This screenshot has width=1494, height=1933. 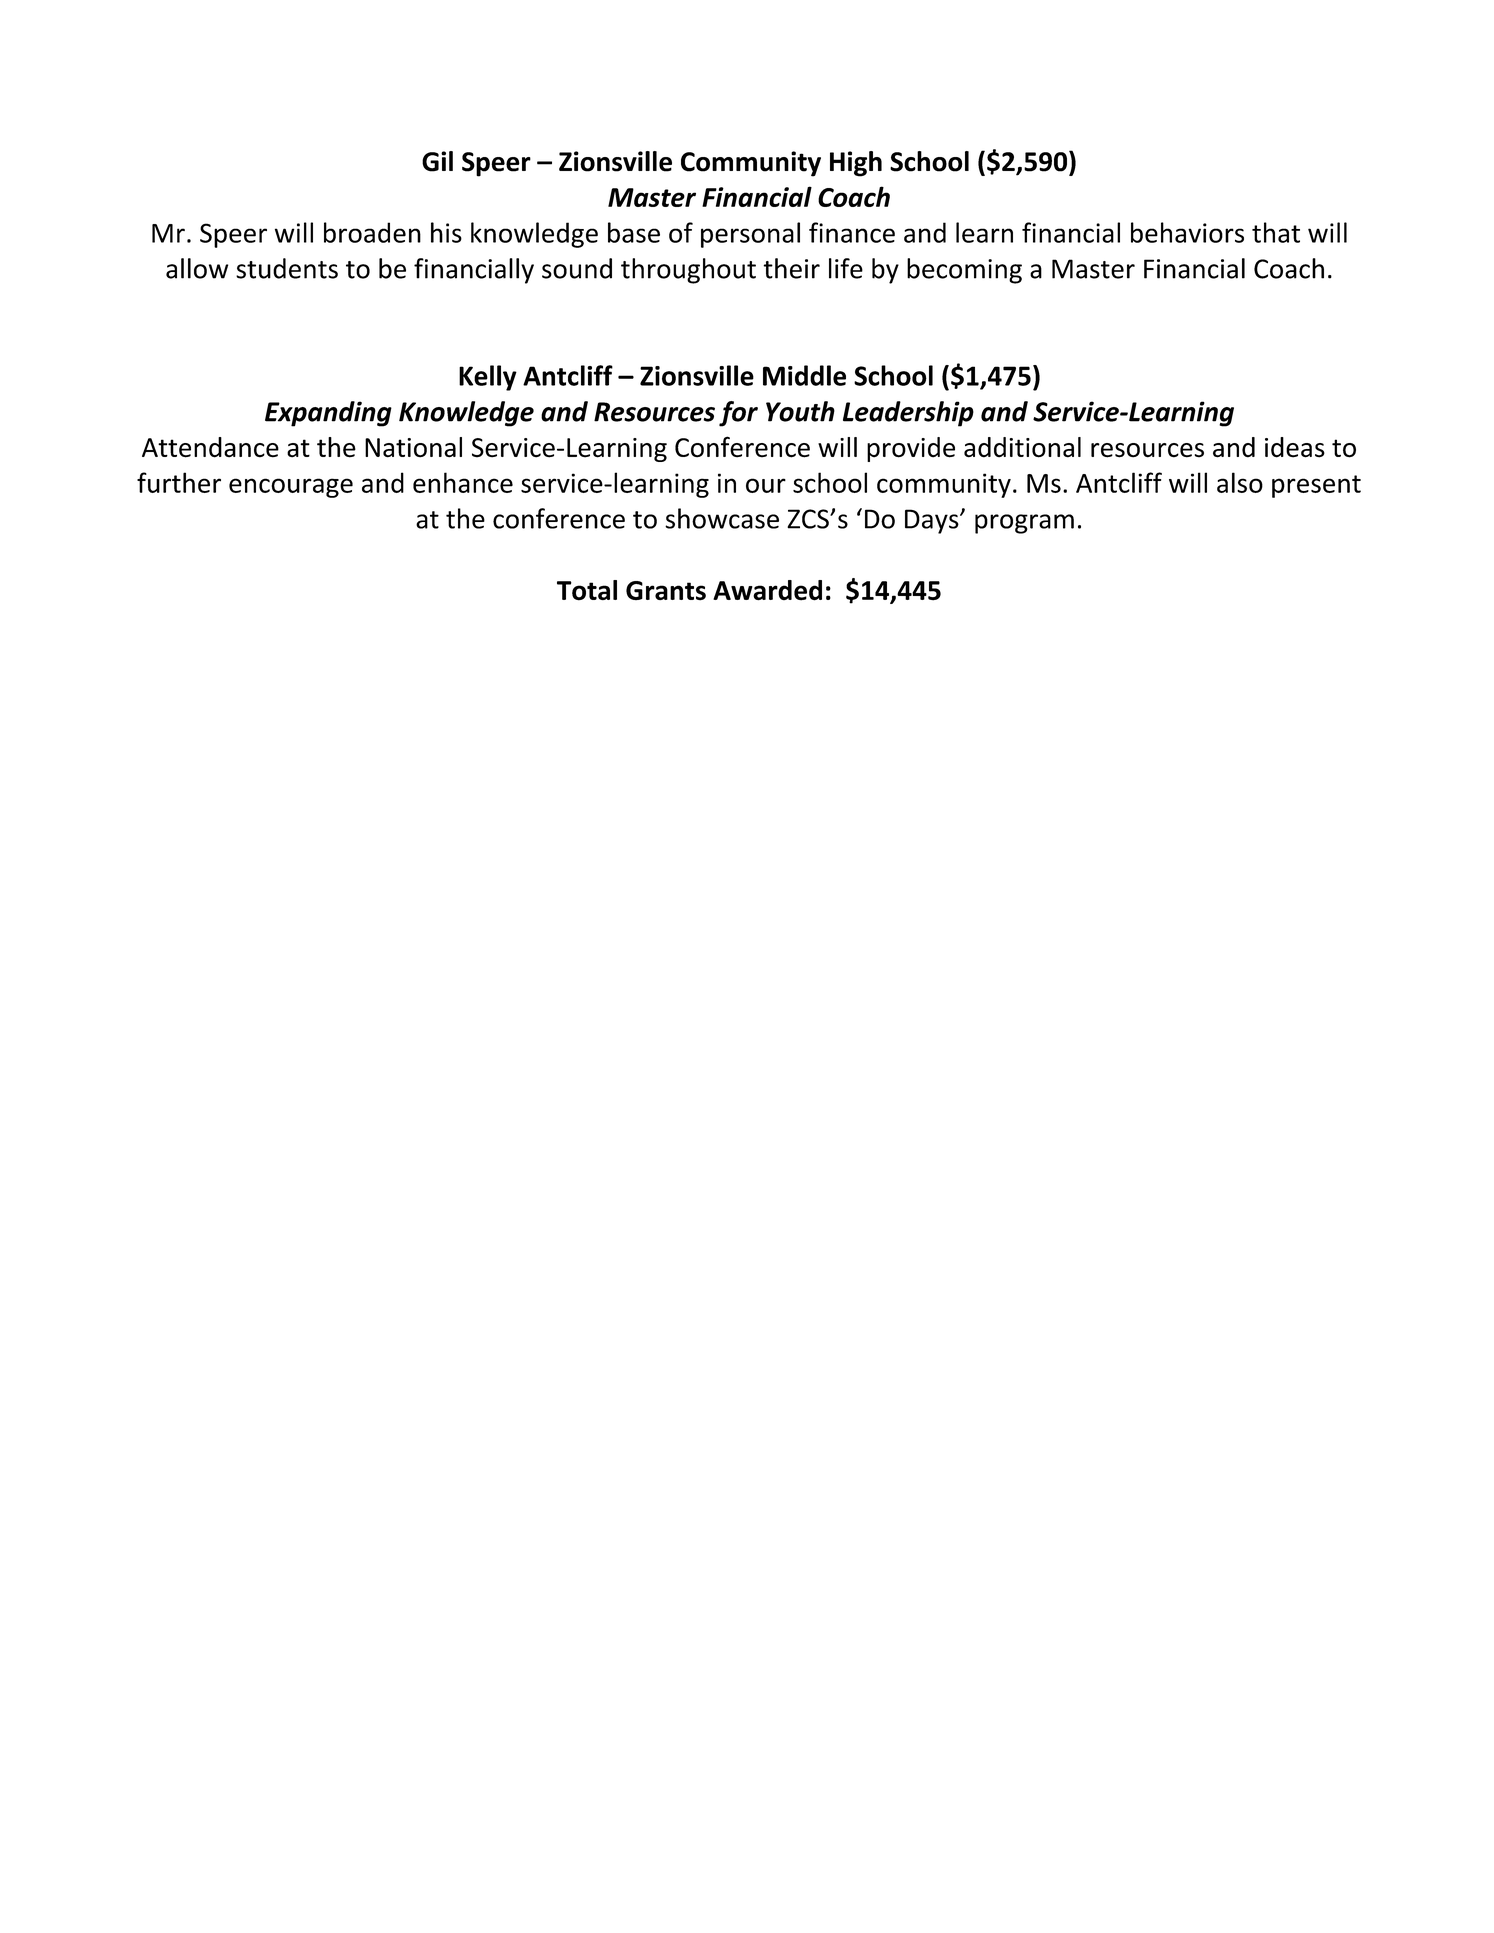 I want to click on students, so click(x=287, y=268).
